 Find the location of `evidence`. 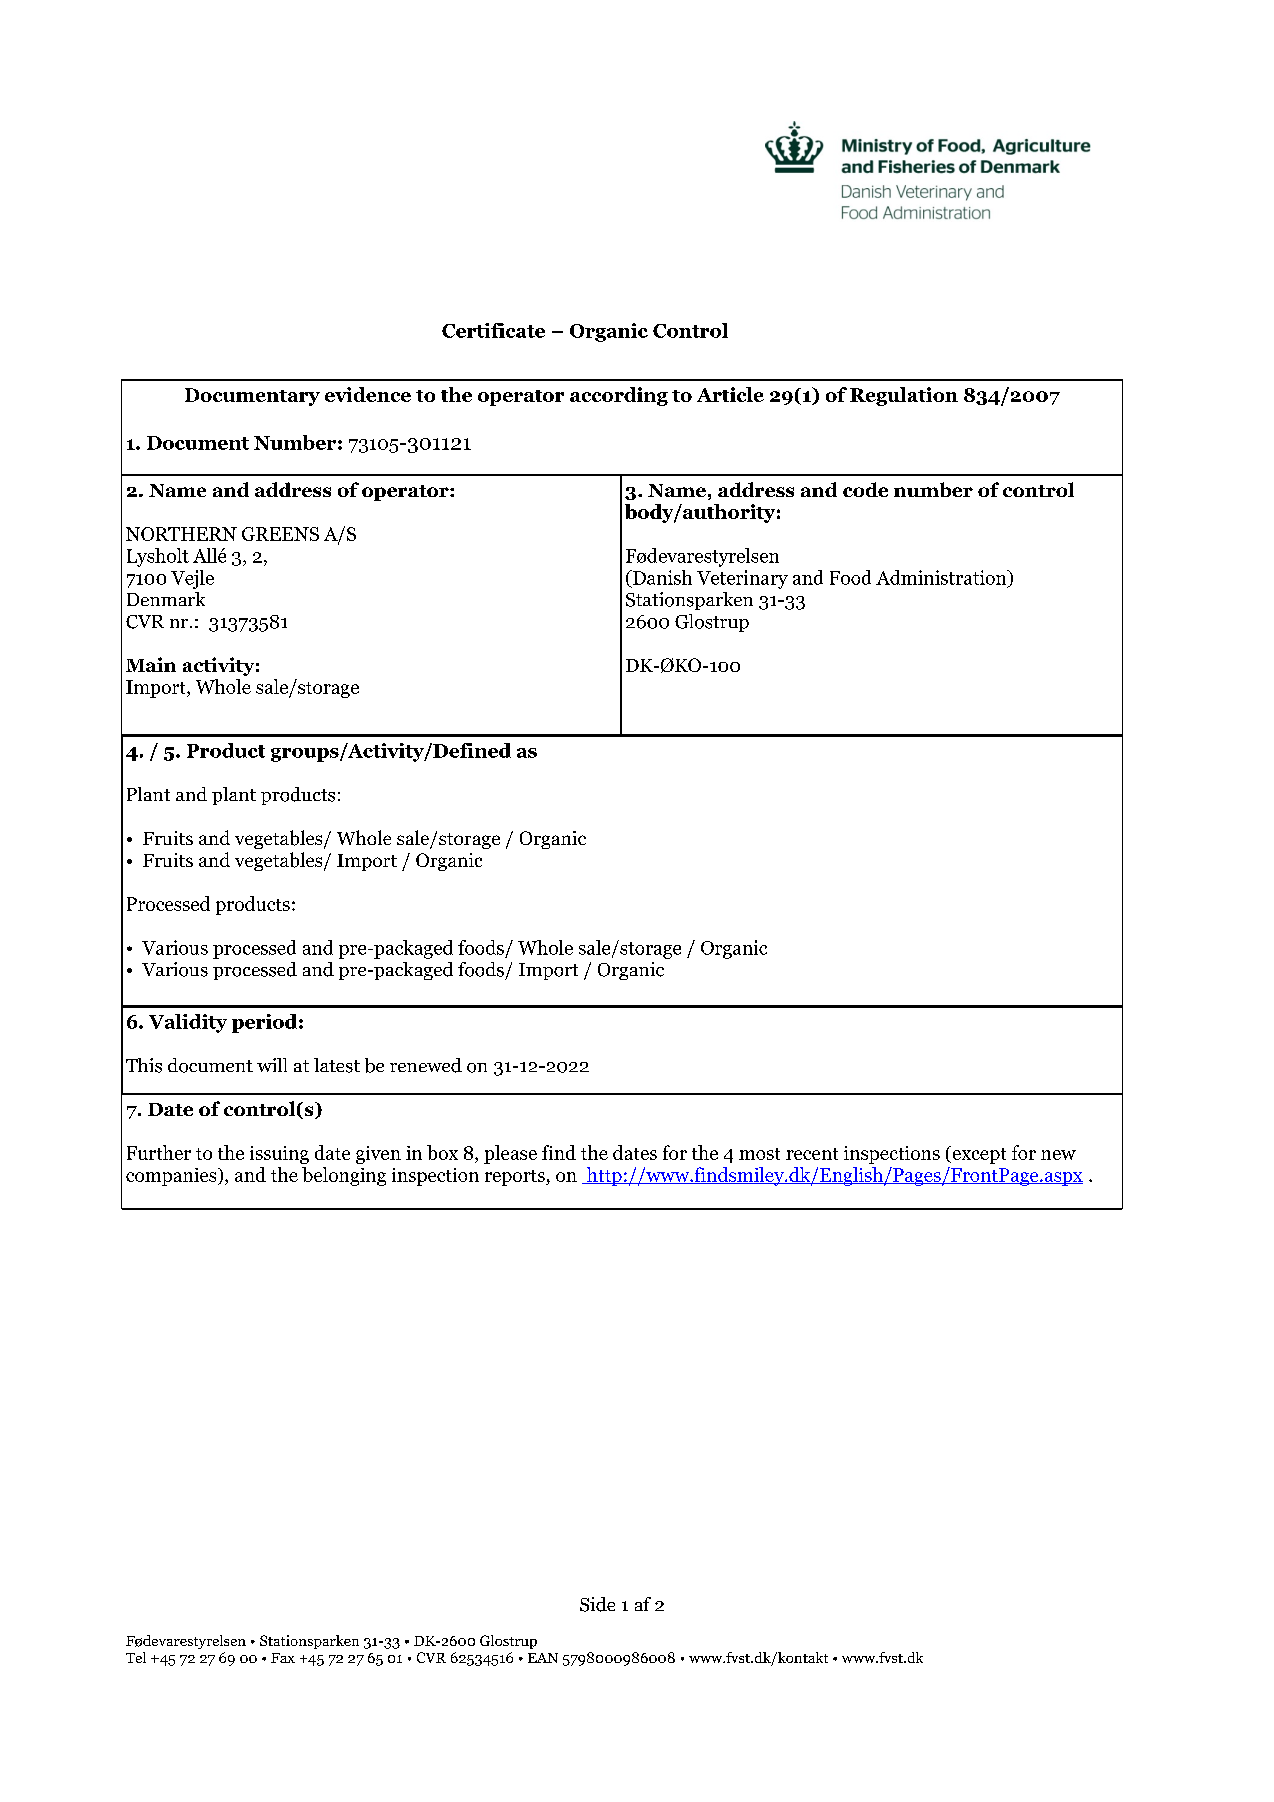

evidence is located at coordinates (368, 394).
